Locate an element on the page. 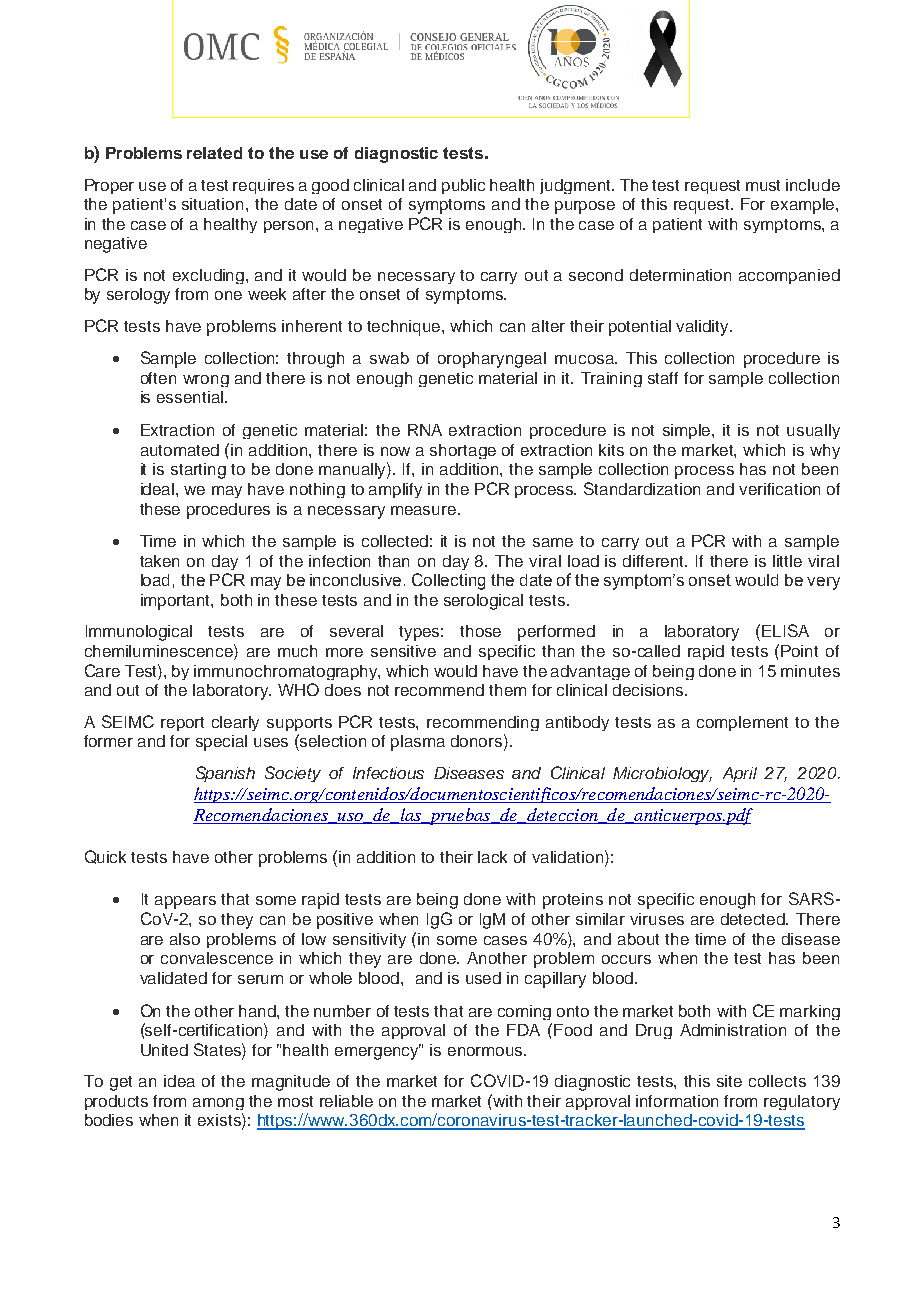 The image size is (924, 1308). public is located at coordinates (463, 186).
